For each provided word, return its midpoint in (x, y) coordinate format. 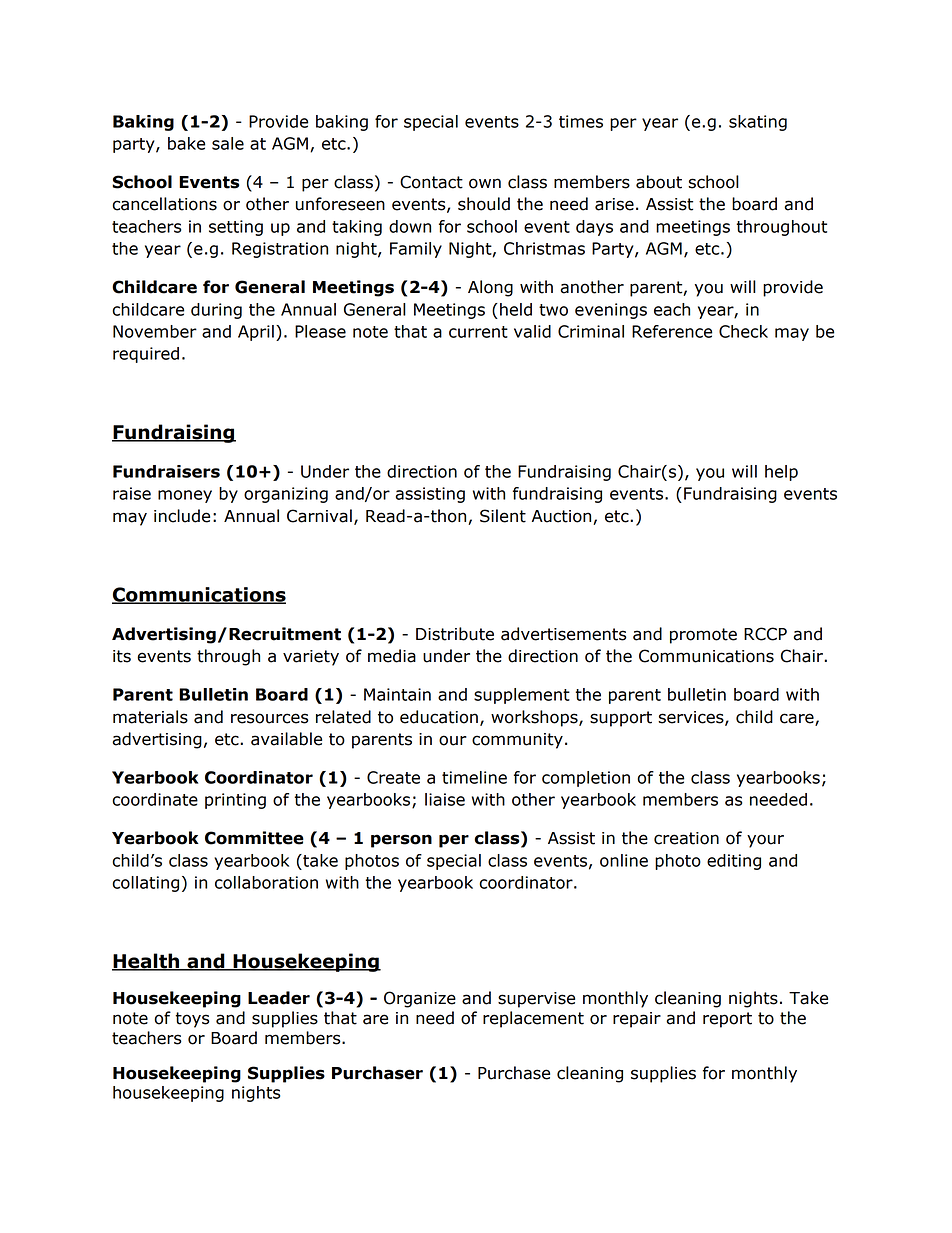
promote (703, 636)
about (659, 182)
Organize (420, 999)
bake (186, 143)
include (182, 516)
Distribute (455, 634)
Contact (431, 182)
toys (192, 1020)
